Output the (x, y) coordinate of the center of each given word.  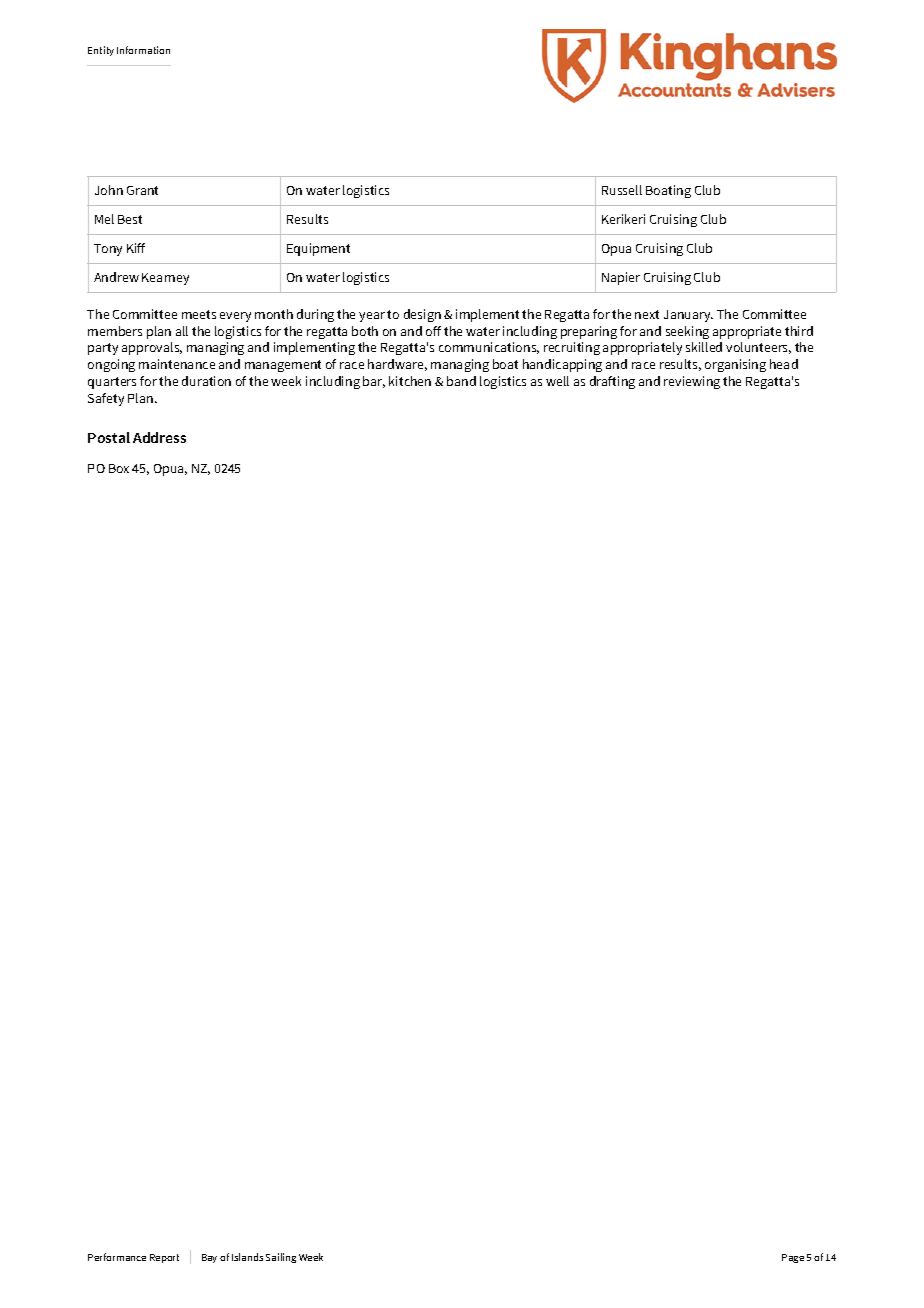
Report (164, 1258)
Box (119, 468)
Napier (621, 278)
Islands (247, 1257)
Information (143, 50)
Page (793, 1258)
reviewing (692, 382)
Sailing (281, 1258)
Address (159, 437)
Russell (622, 190)
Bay (209, 1258)
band (461, 381)
